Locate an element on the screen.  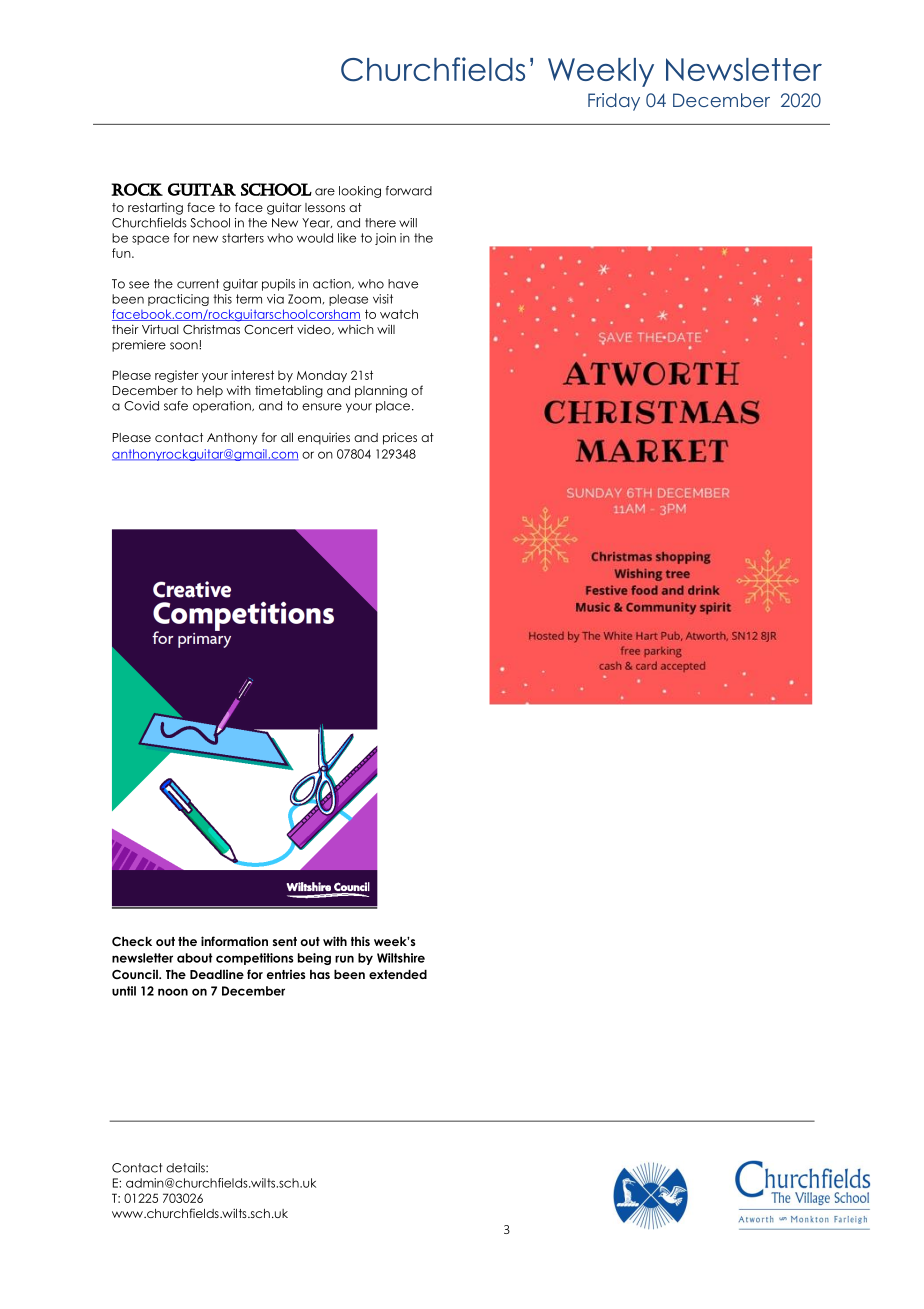
details is located at coordinates (186, 1168).
